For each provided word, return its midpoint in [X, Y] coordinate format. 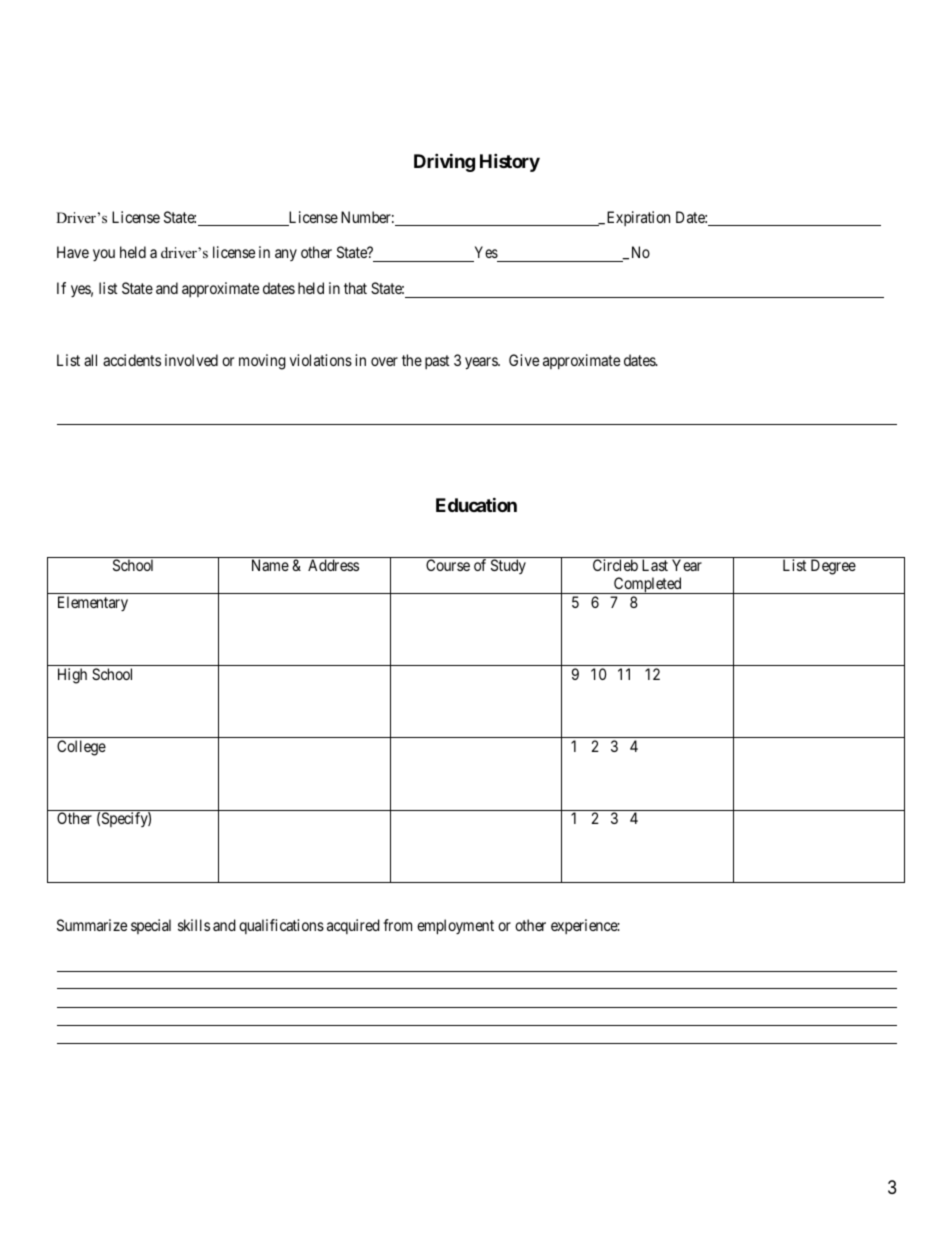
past [437, 362]
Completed [648, 585]
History [510, 162]
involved [191, 360]
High [72, 676]
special [151, 926]
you [104, 255]
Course [448, 565]
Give [524, 360]
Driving [444, 162]
